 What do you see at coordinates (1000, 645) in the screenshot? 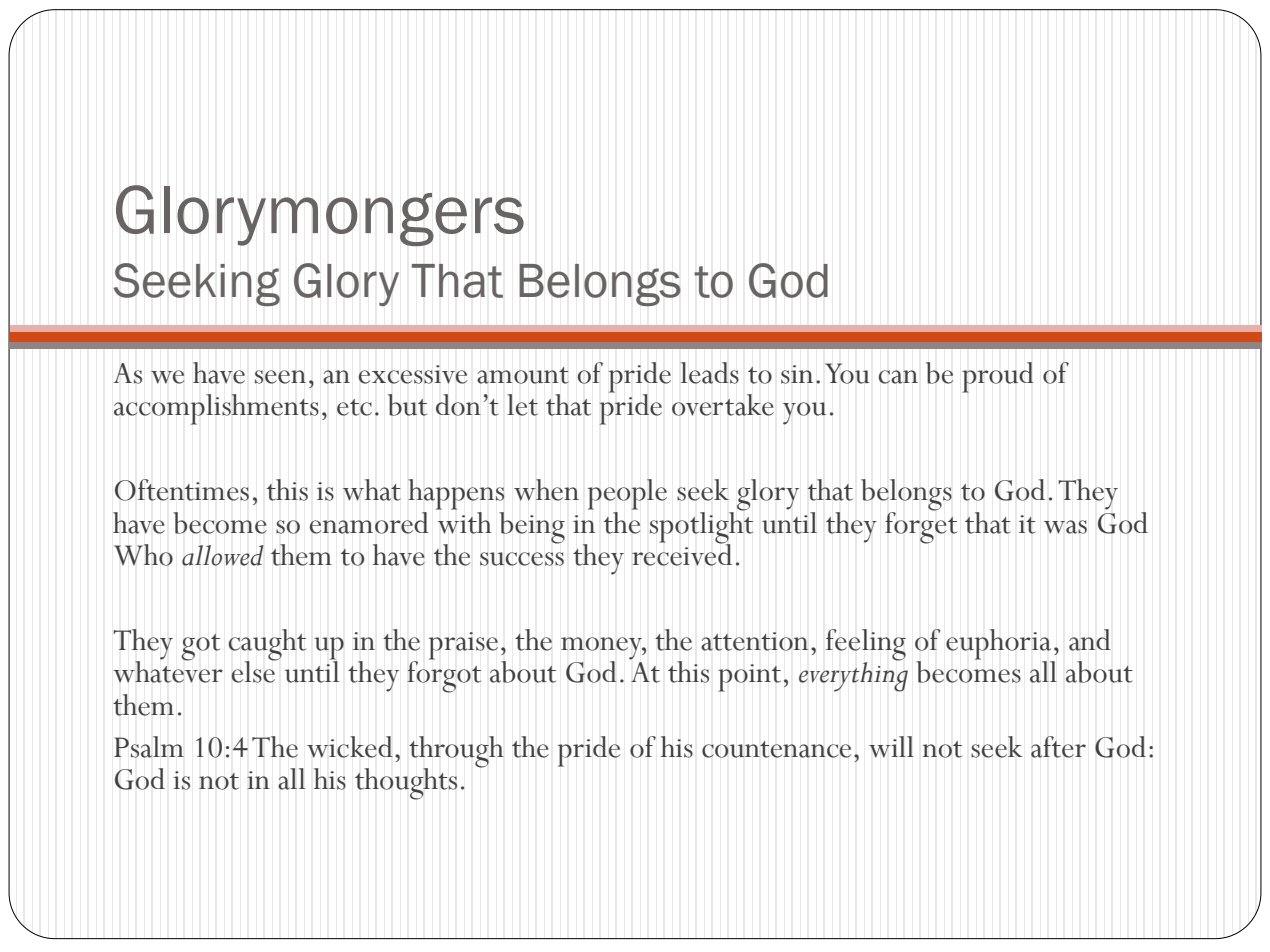
I see `euphoria` at bounding box center [1000, 645].
